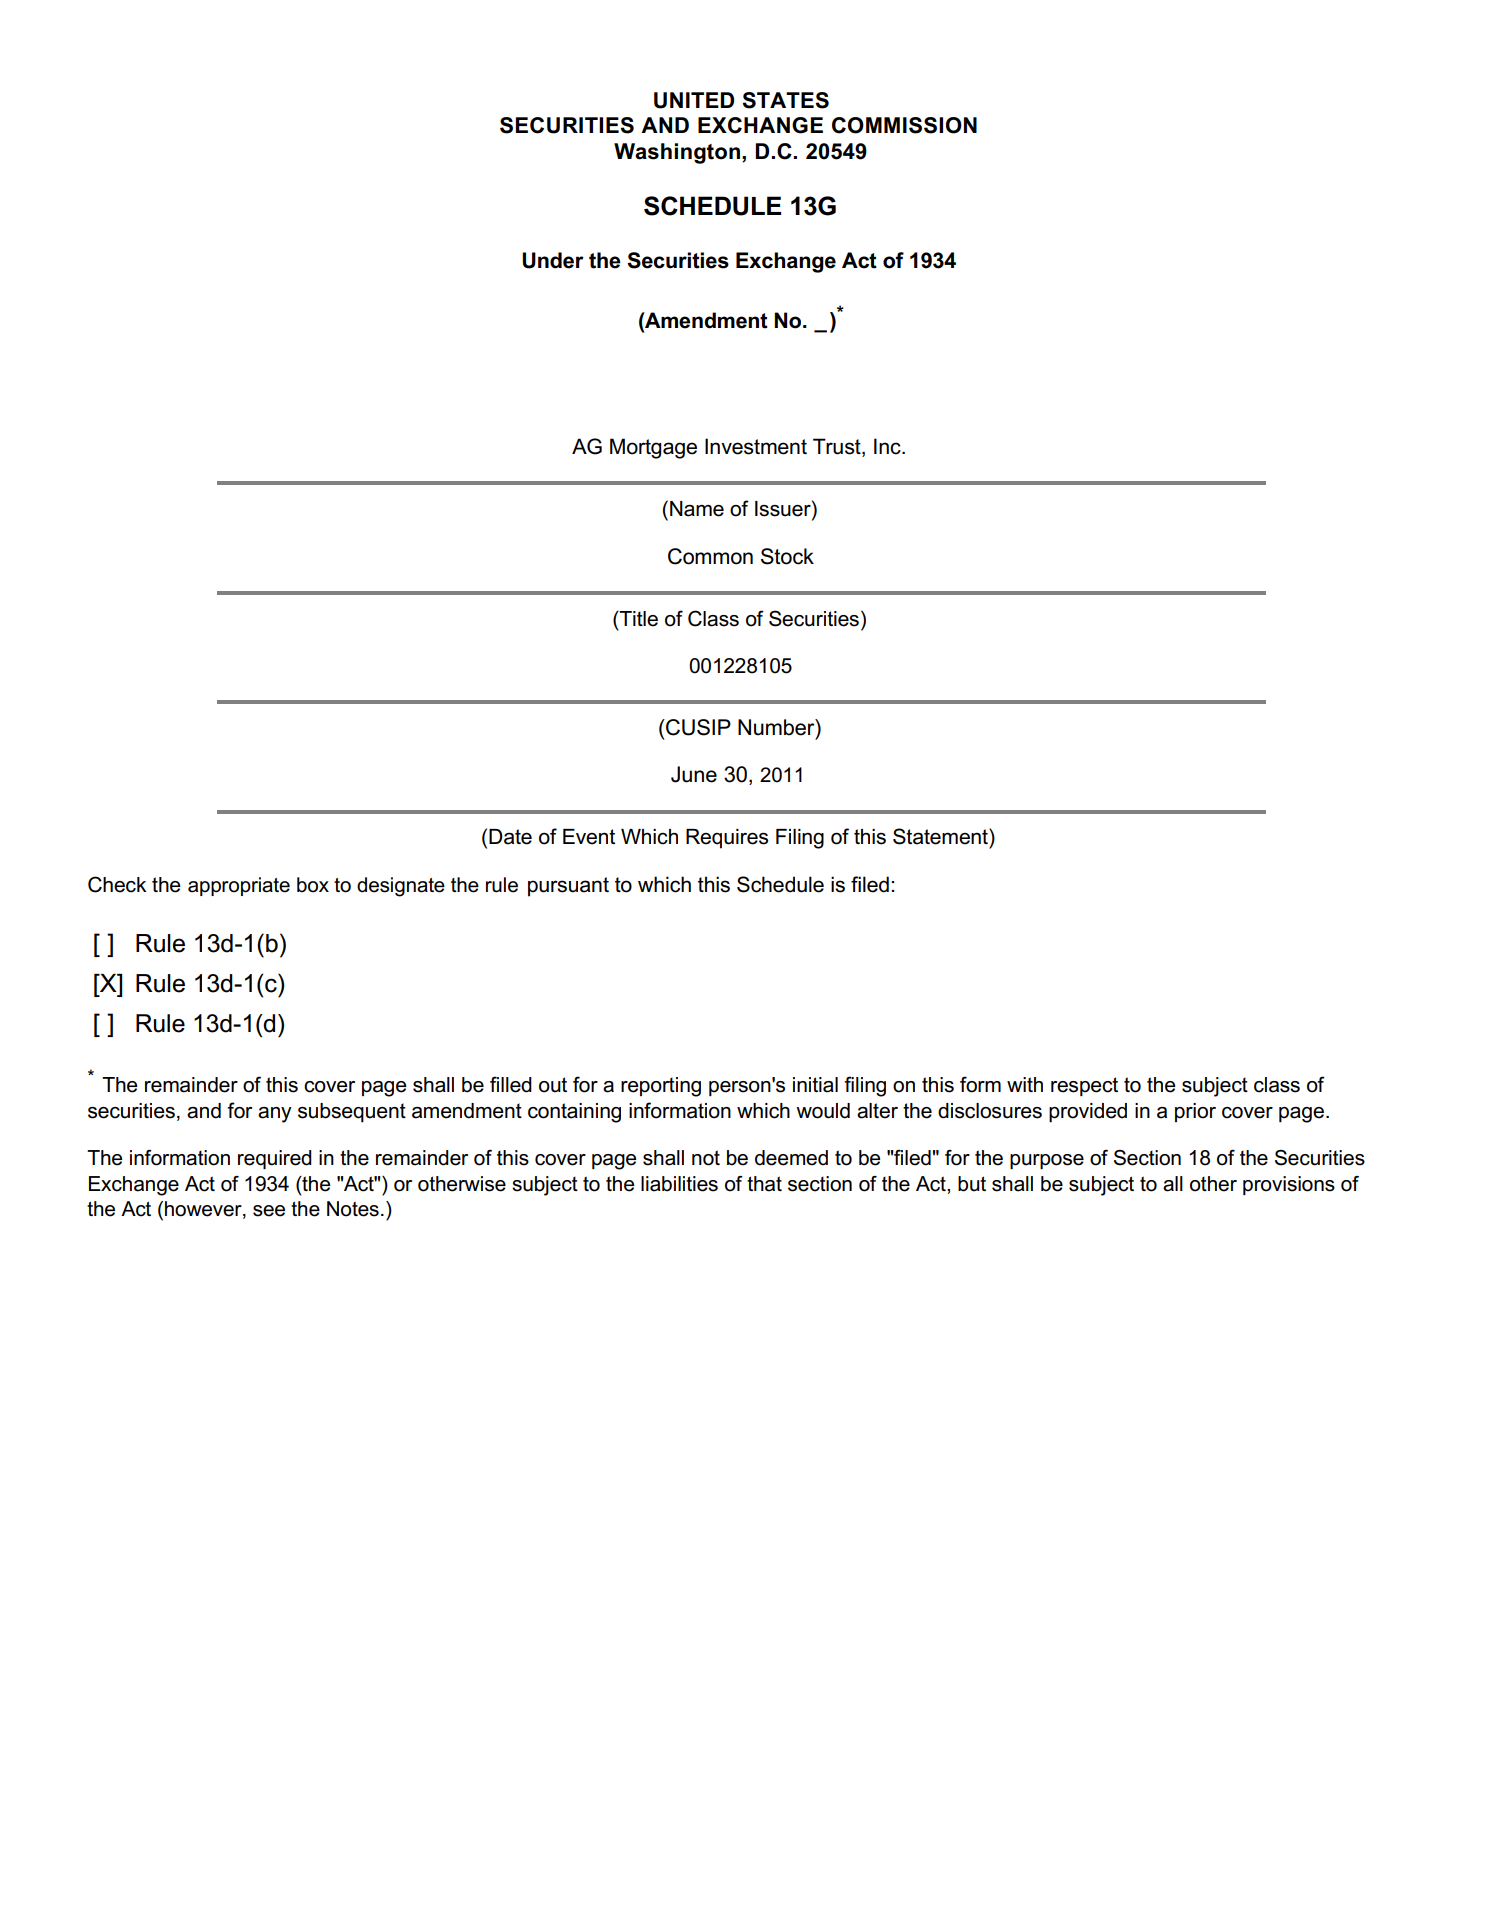  Describe the element at coordinates (275, 1159) in the image. I see `required` at that location.
